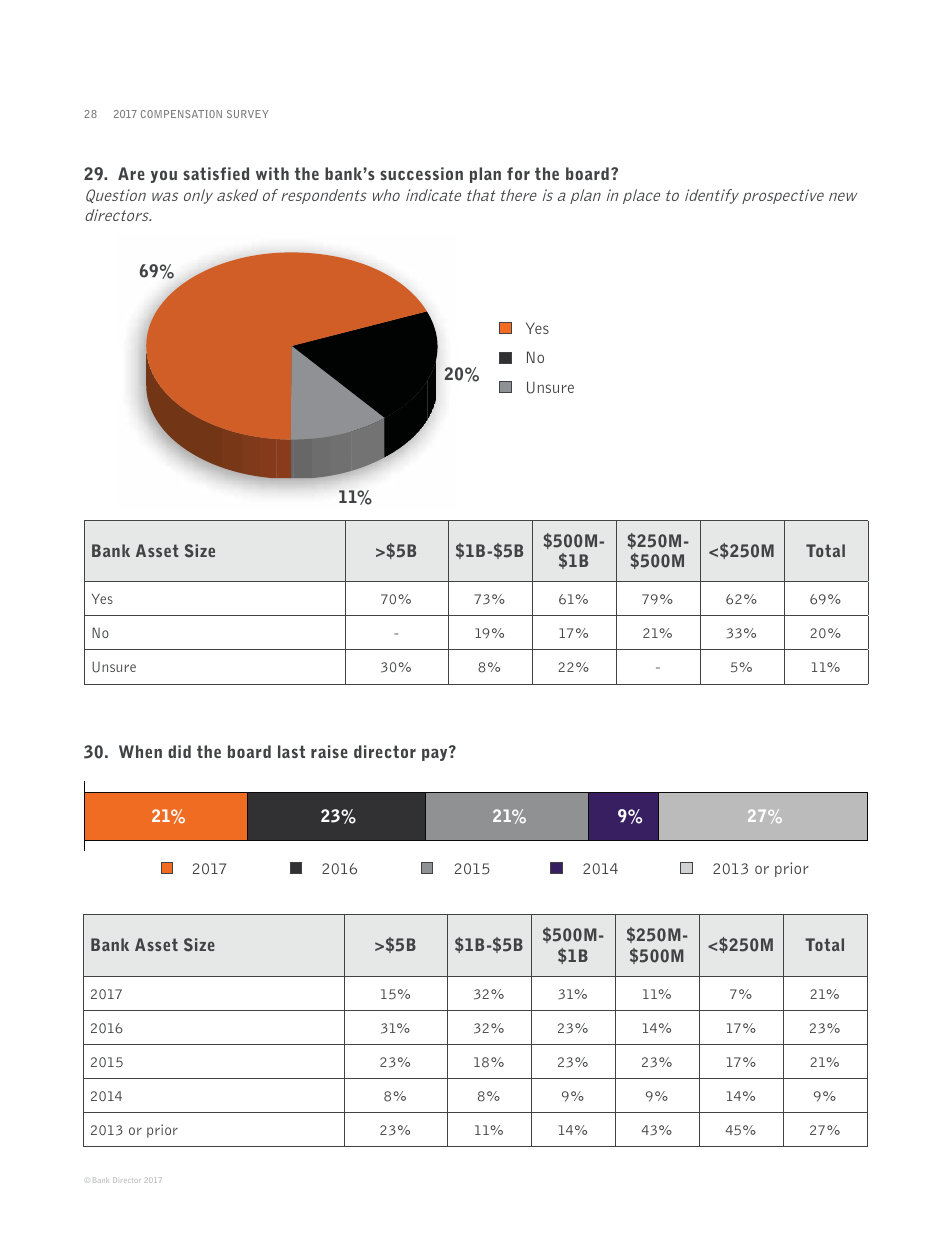  I want to click on you, so click(164, 176).
